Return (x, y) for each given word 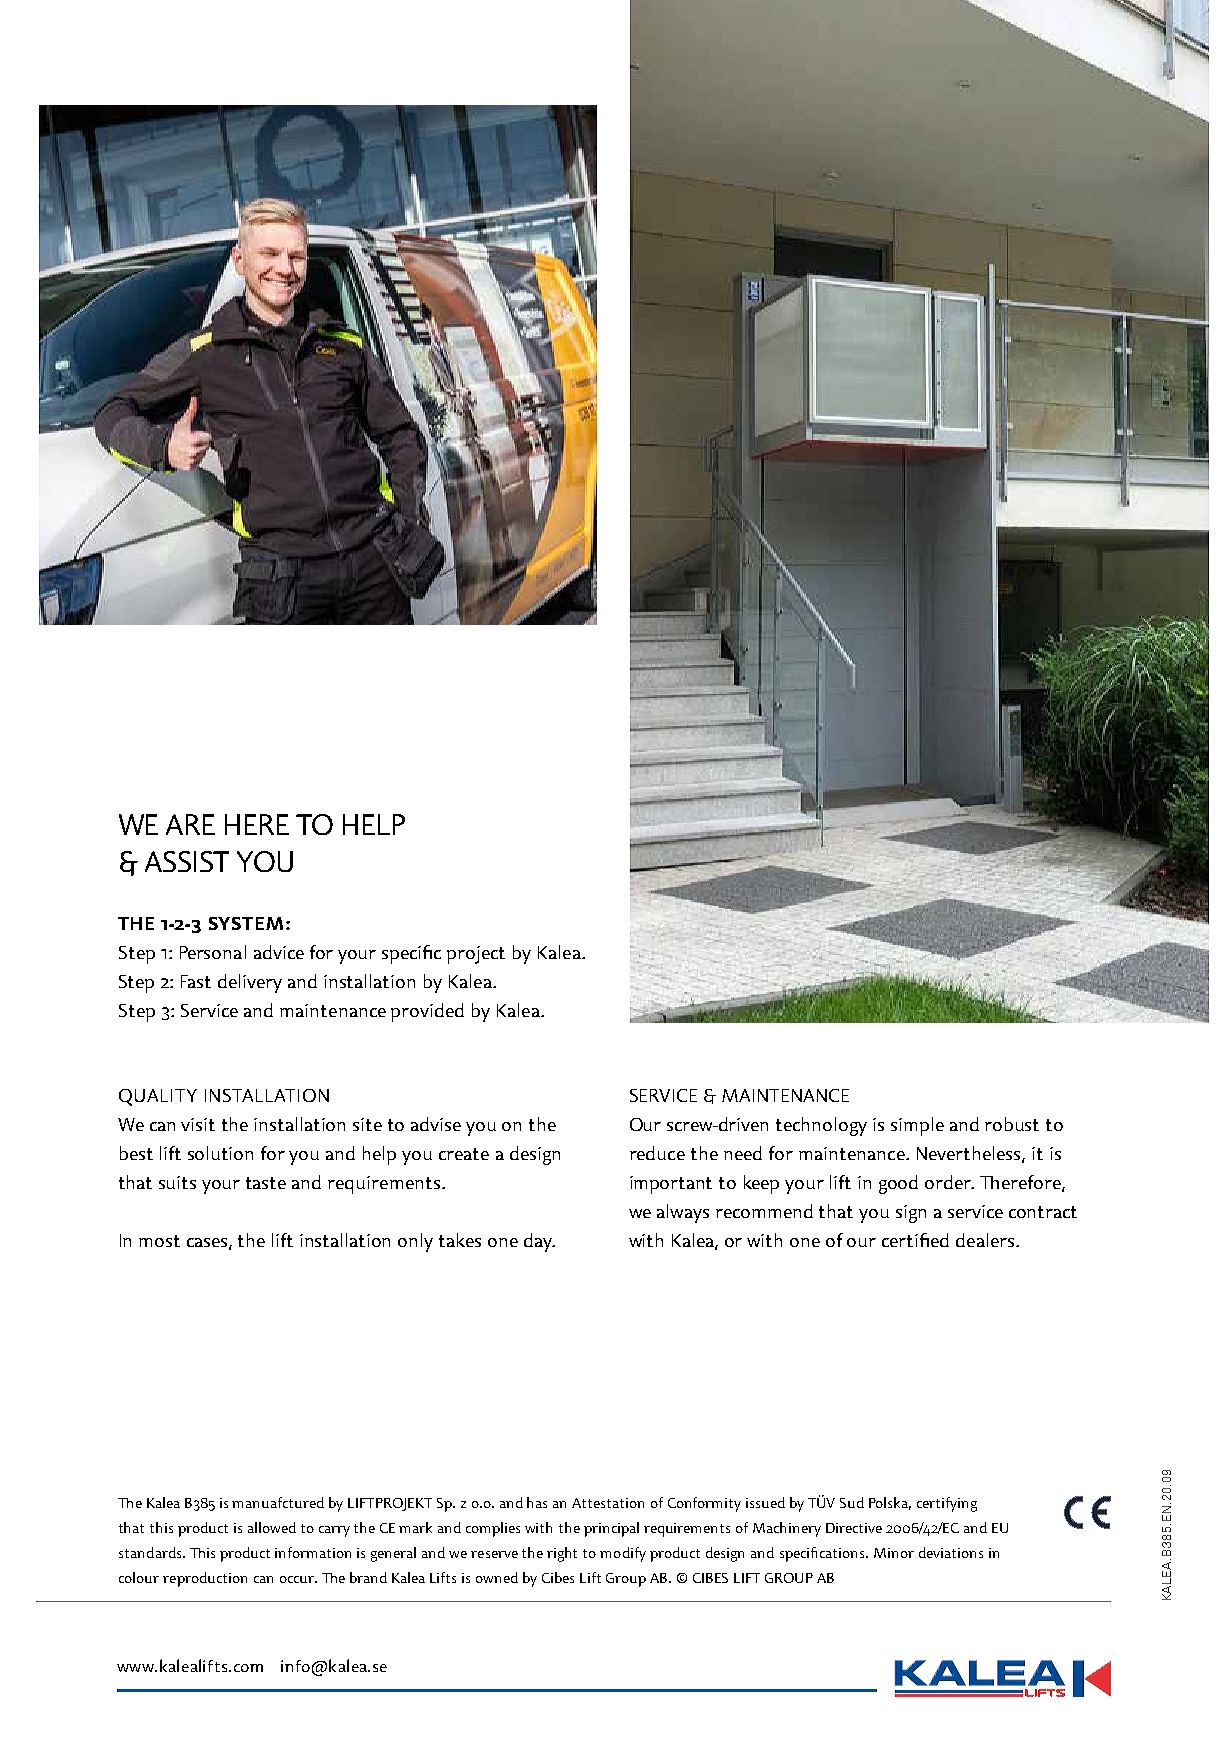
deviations (951, 1552)
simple (917, 1126)
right (562, 1554)
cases (208, 1243)
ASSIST (187, 861)
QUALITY (158, 1097)
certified (915, 1240)
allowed (272, 1527)
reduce (657, 1153)
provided (427, 1012)
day (539, 1242)
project (476, 955)
